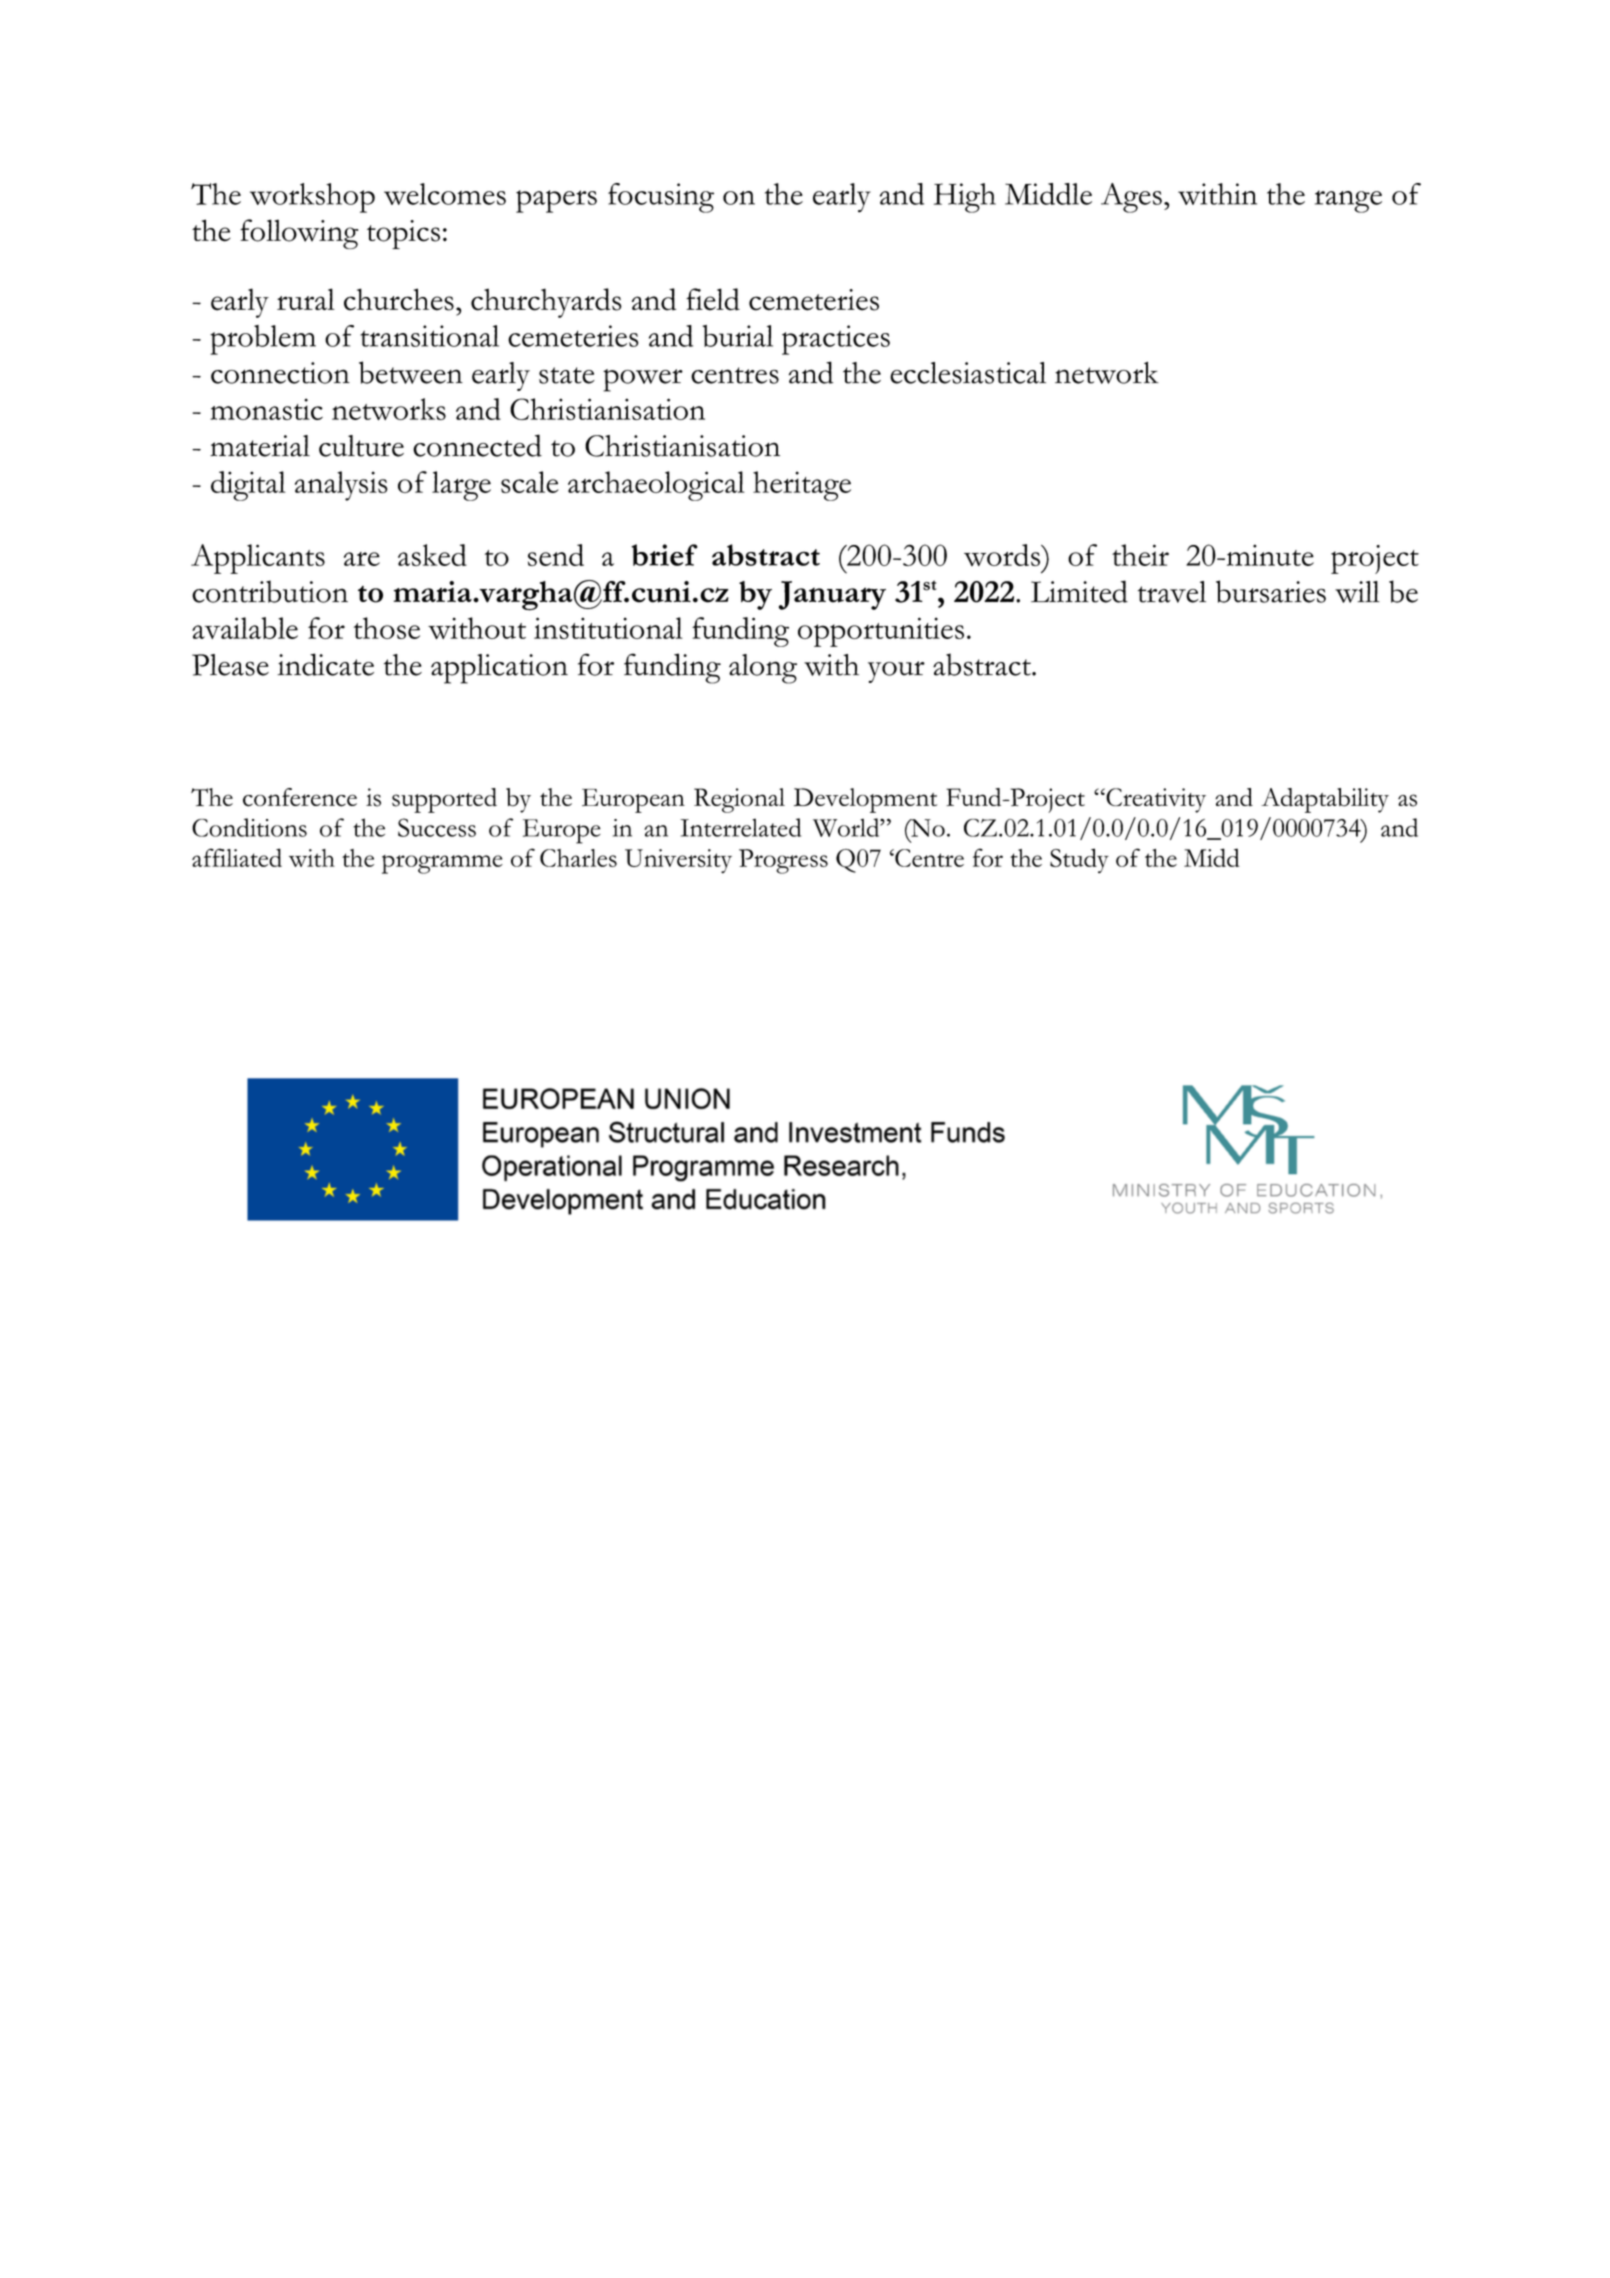 The width and height of the screenshot is (1610, 2278). I want to click on culture, so click(361, 446).
